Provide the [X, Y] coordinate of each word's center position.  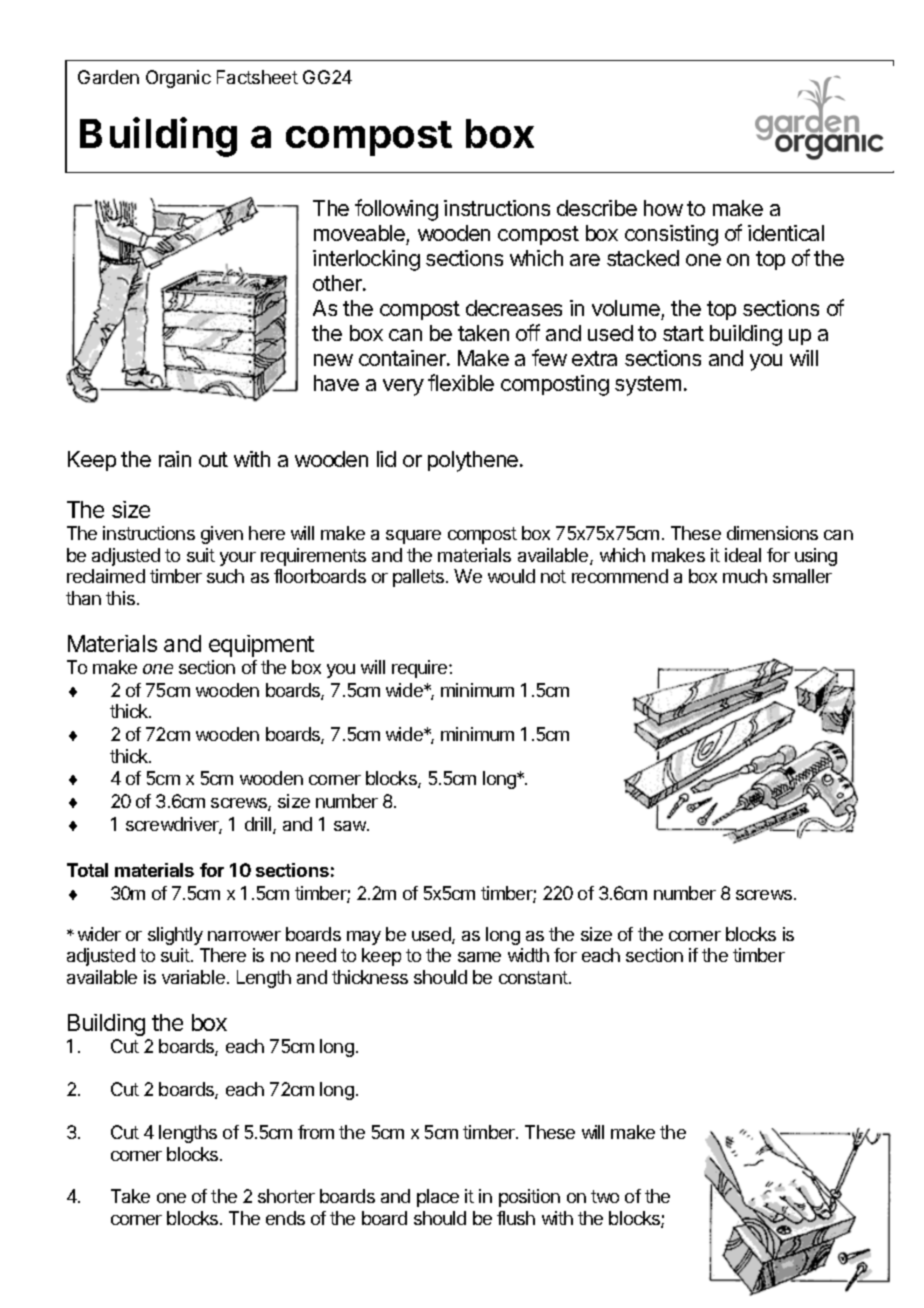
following [396, 210]
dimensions [772, 533]
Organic [178, 79]
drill [259, 825]
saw [351, 826]
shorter [286, 1196]
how [663, 208]
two [605, 1196]
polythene [474, 461]
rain [175, 459]
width [528, 955]
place [438, 1198]
